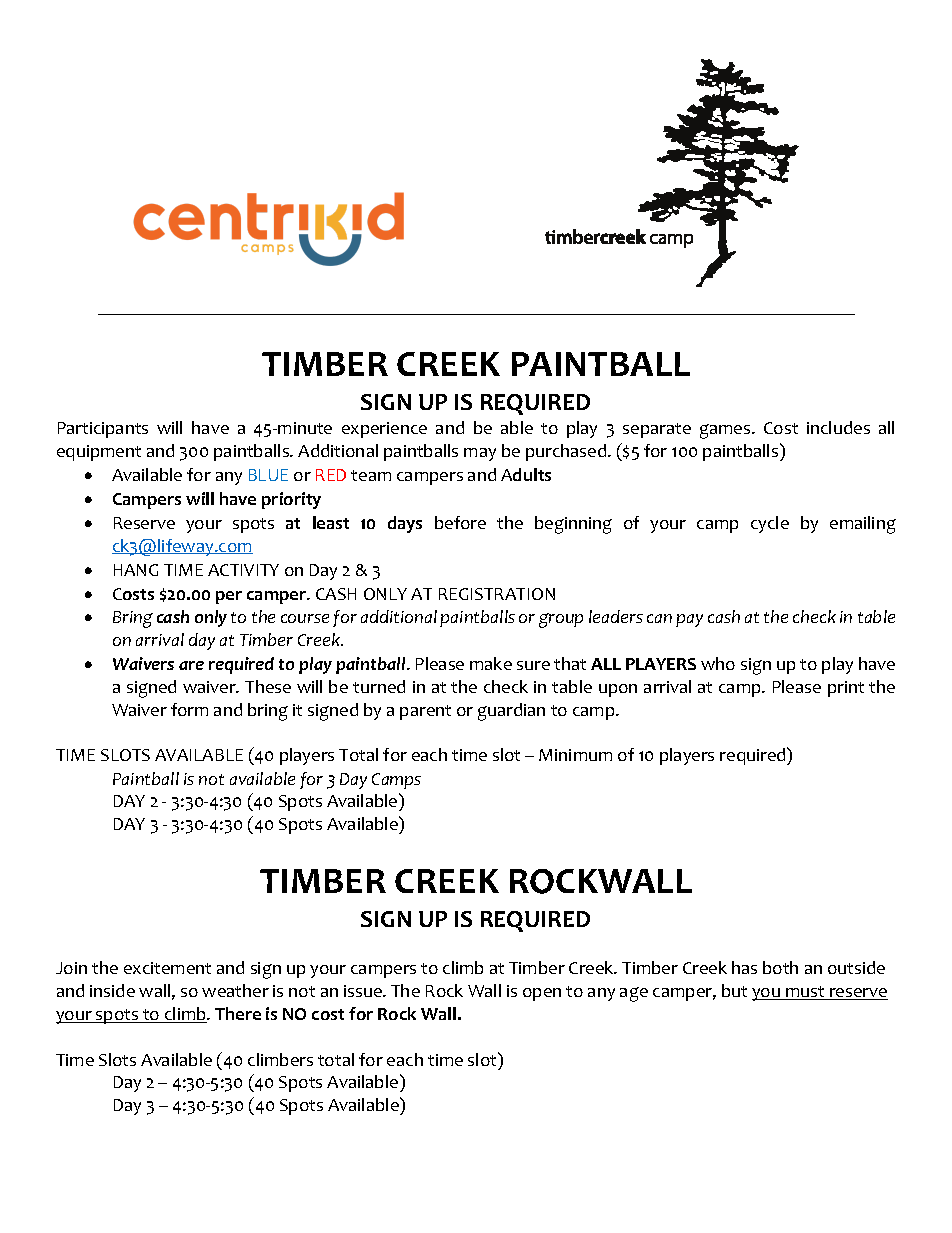  What do you see at coordinates (99, 453) in the screenshot?
I see `equipment` at bounding box center [99, 453].
